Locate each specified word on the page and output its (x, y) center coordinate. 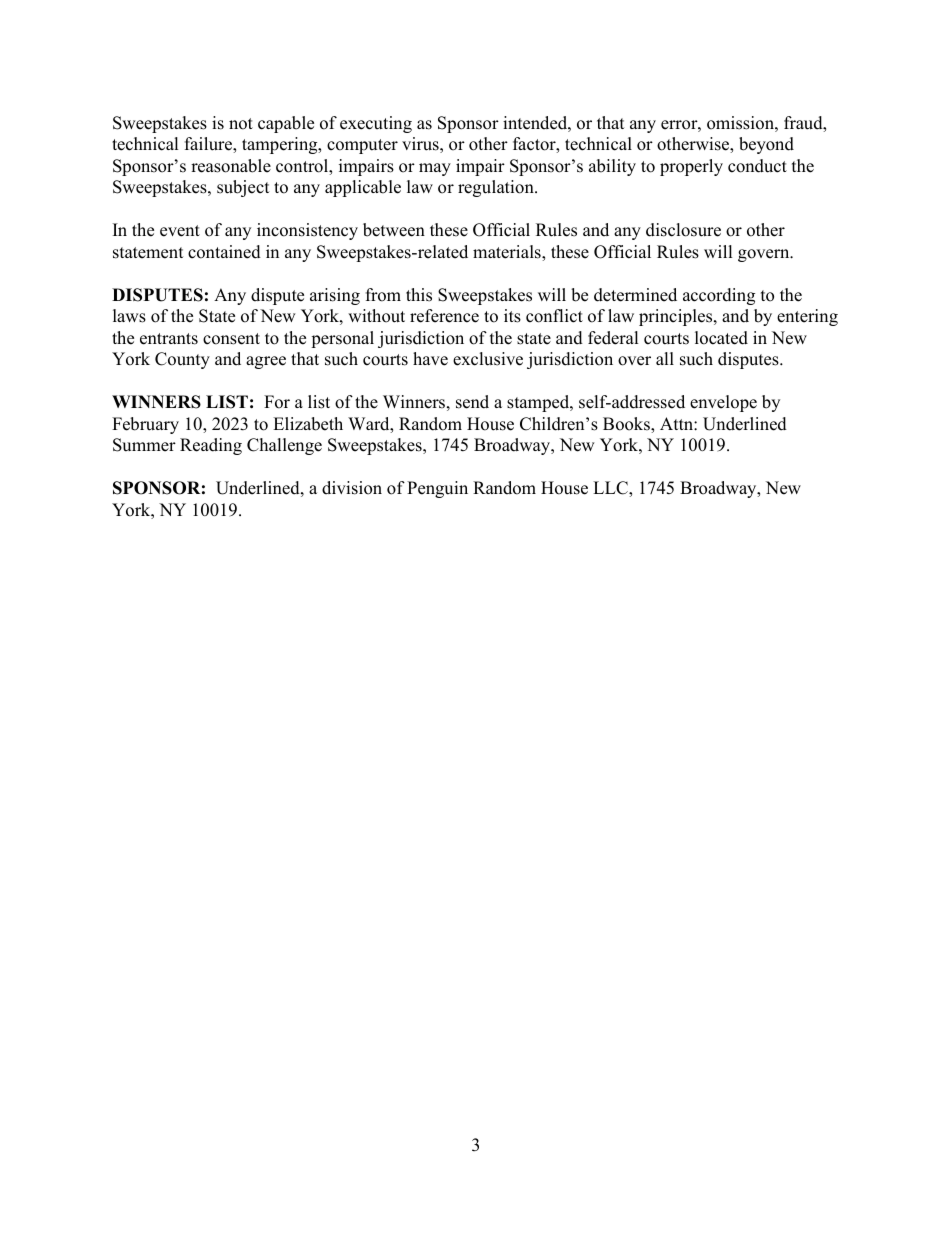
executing (376, 124)
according (719, 296)
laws (129, 316)
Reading (211, 446)
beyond (766, 145)
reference (444, 316)
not (241, 124)
